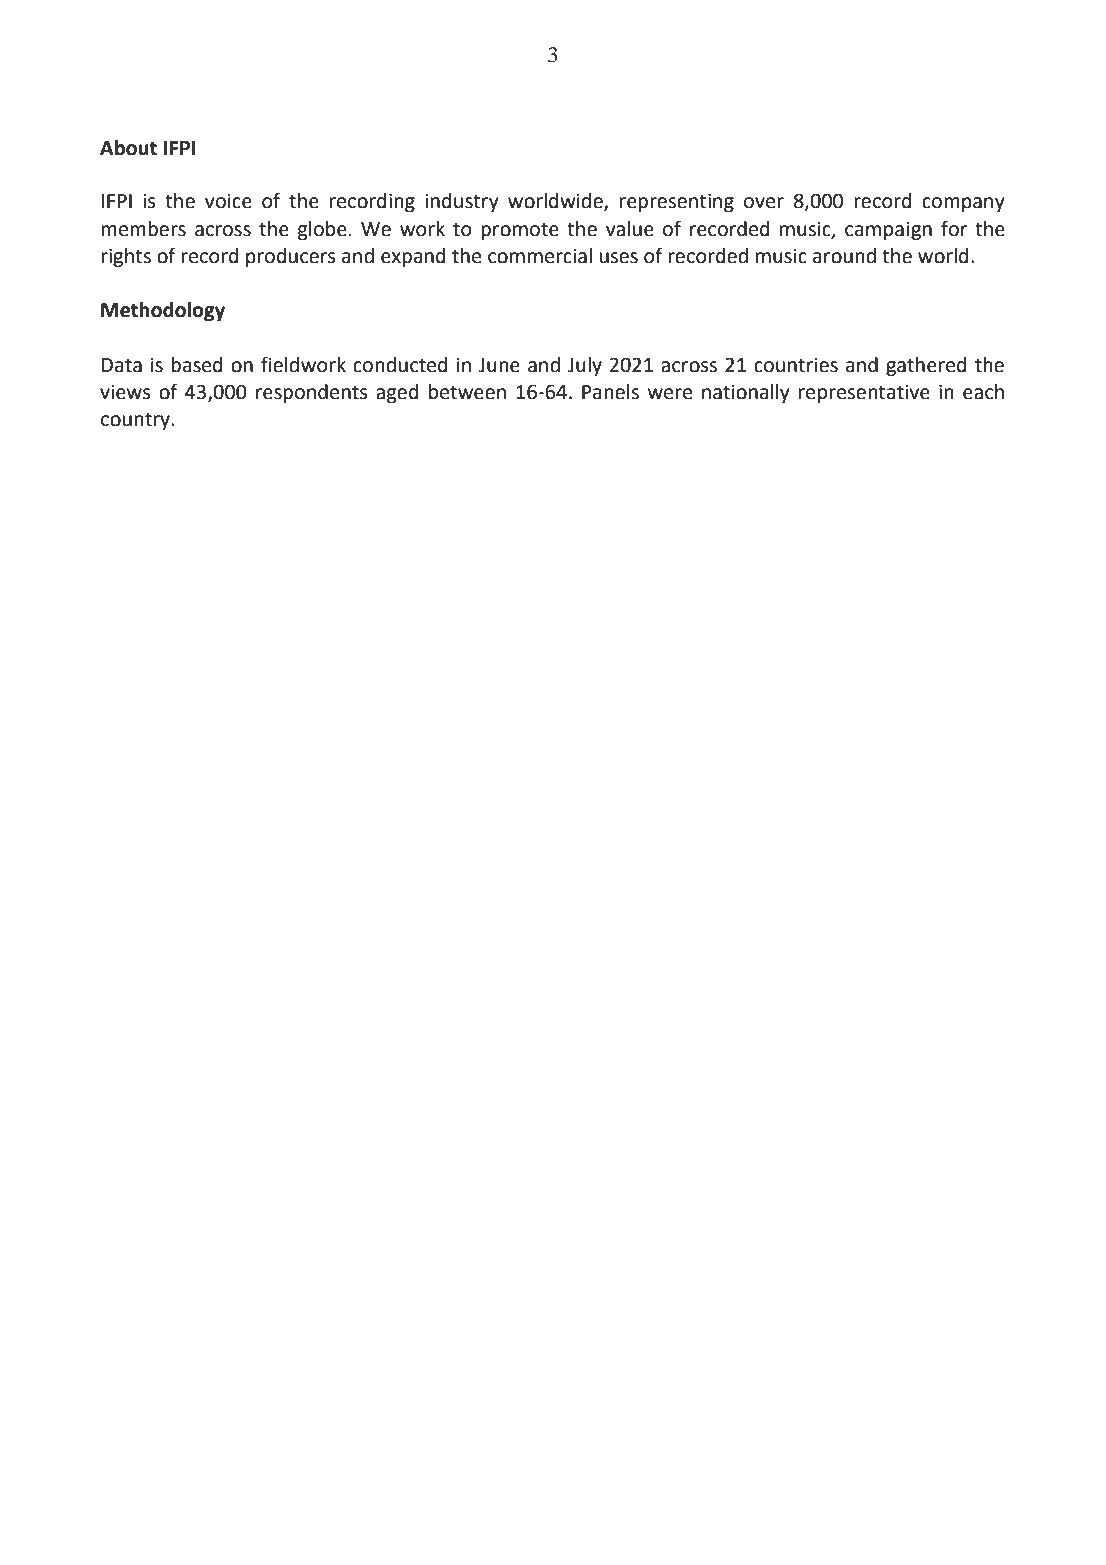 This screenshot has height=1565, width=1106. Describe the element at coordinates (163, 312) in the screenshot. I see `Methodology` at that location.
